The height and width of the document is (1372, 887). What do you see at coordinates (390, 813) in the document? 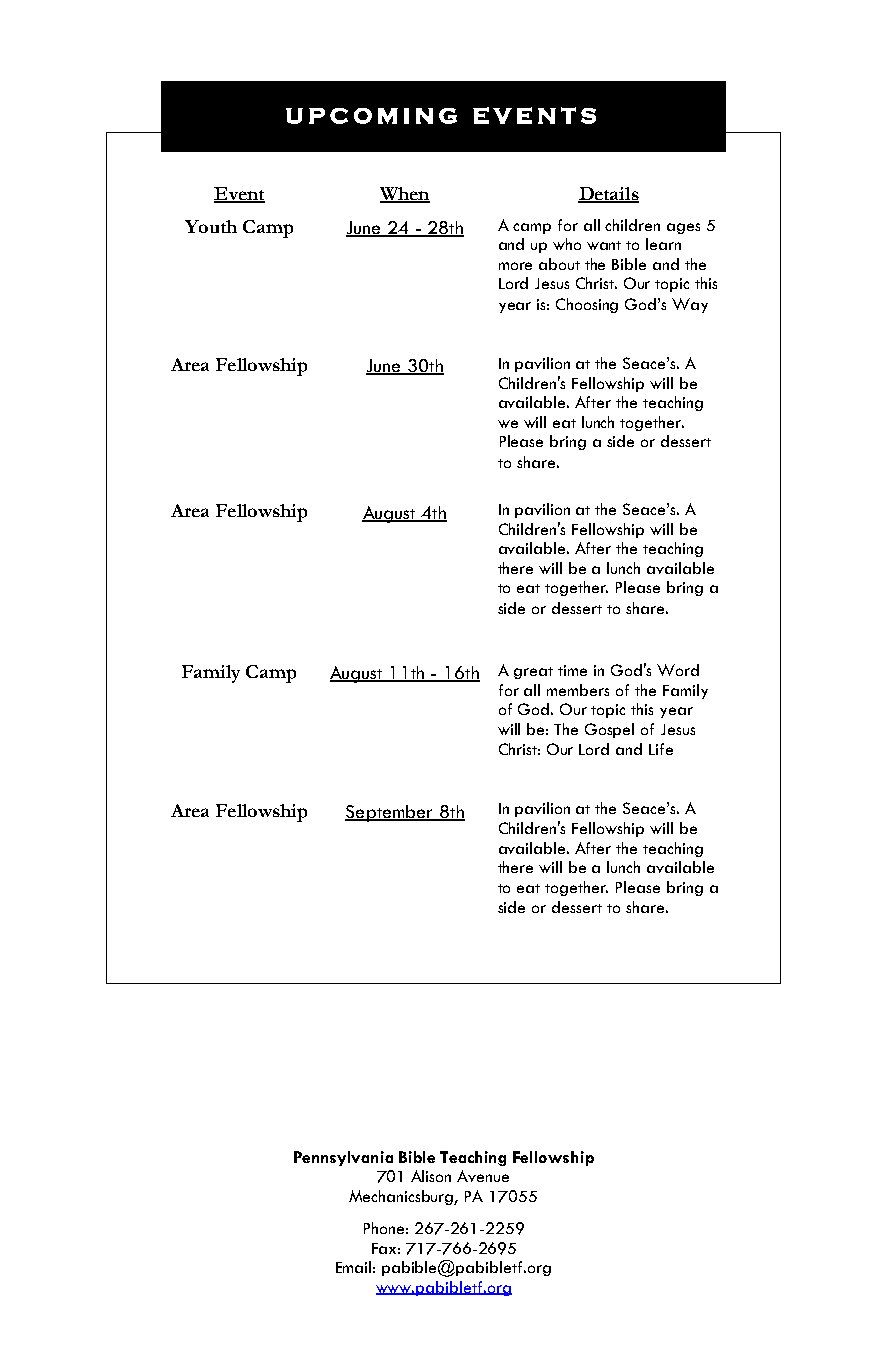
I see `September` at bounding box center [390, 813].
